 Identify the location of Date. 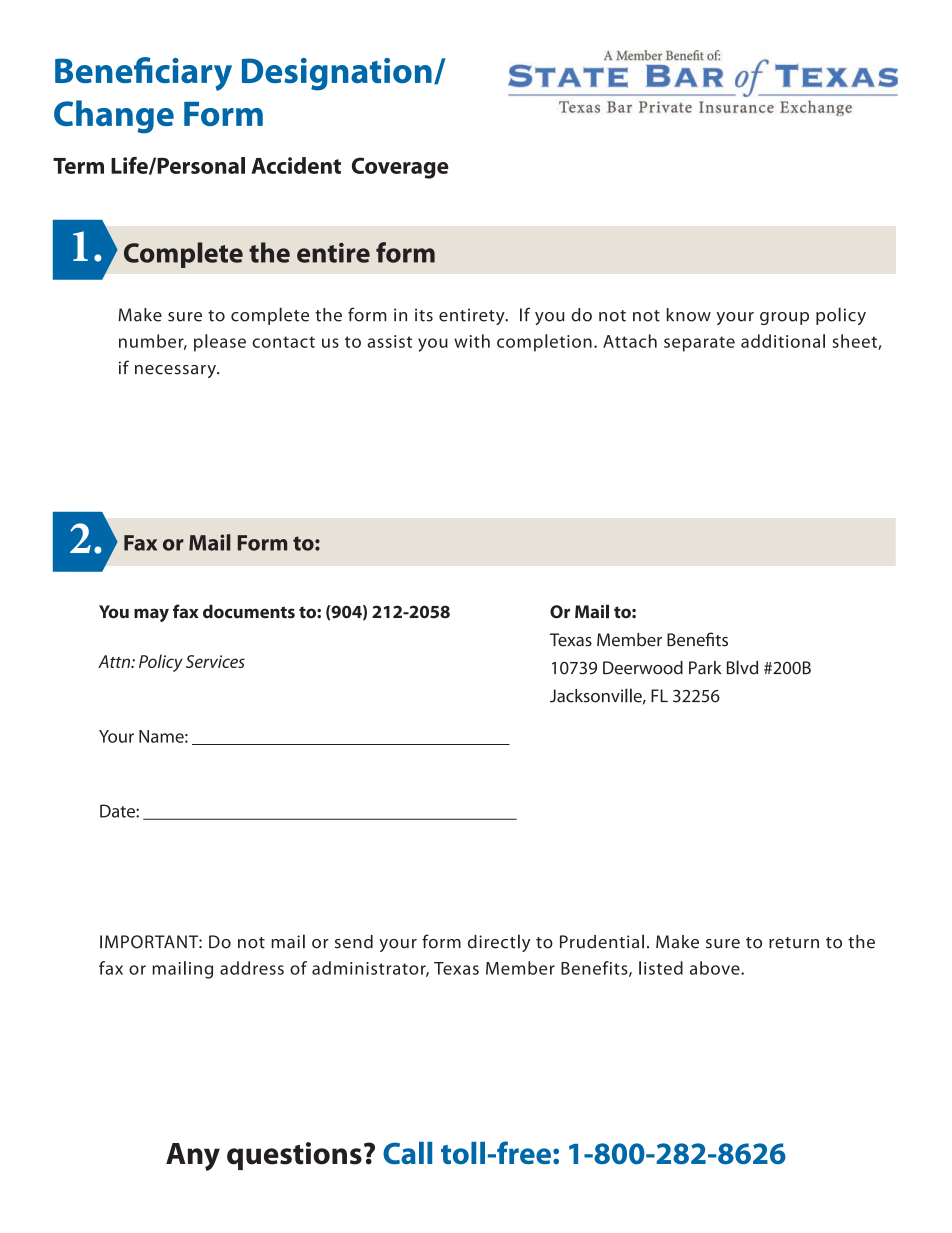
(118, 811).
